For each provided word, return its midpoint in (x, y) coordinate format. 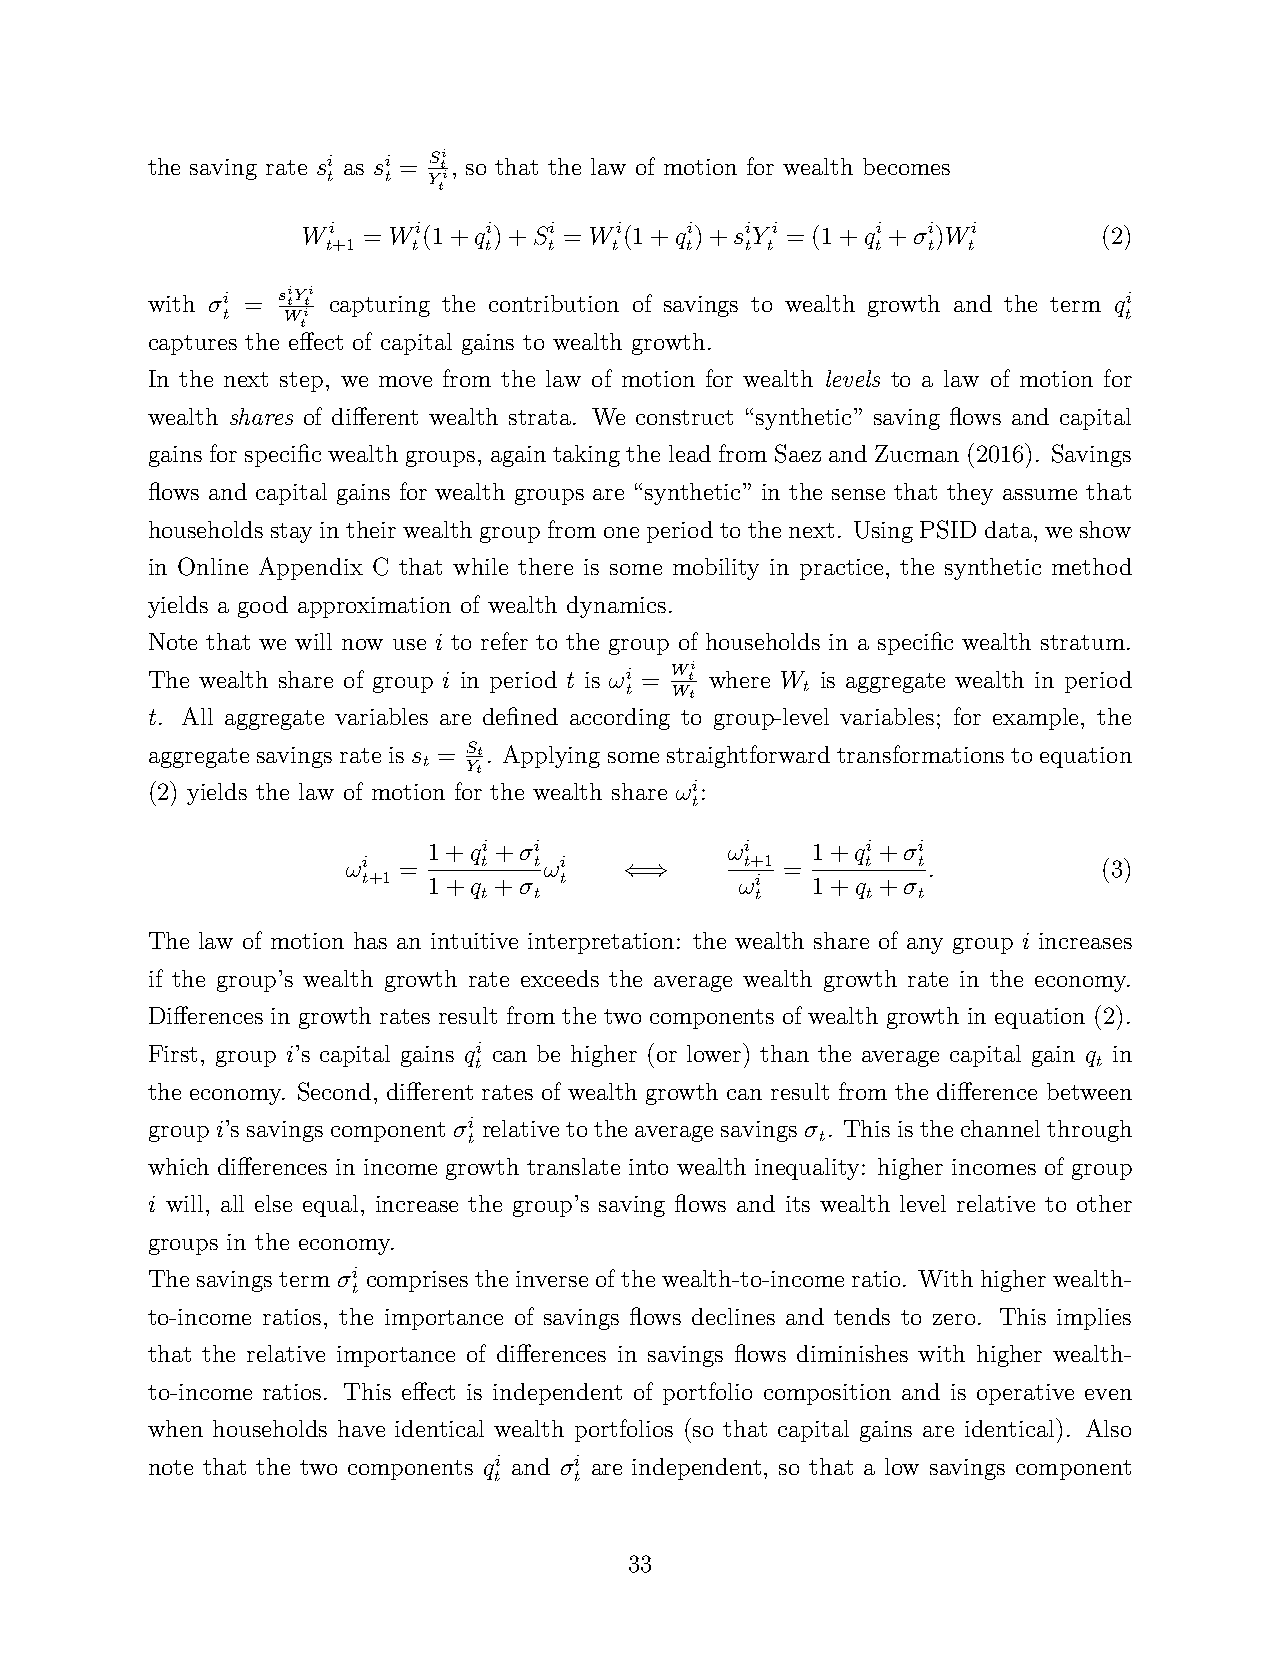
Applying (551, 756)
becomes (906, 166)
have (361, 1428)
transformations (920, 754)
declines (733, 1316)
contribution (554, 303)
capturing (380, 306)
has (370, 940)
